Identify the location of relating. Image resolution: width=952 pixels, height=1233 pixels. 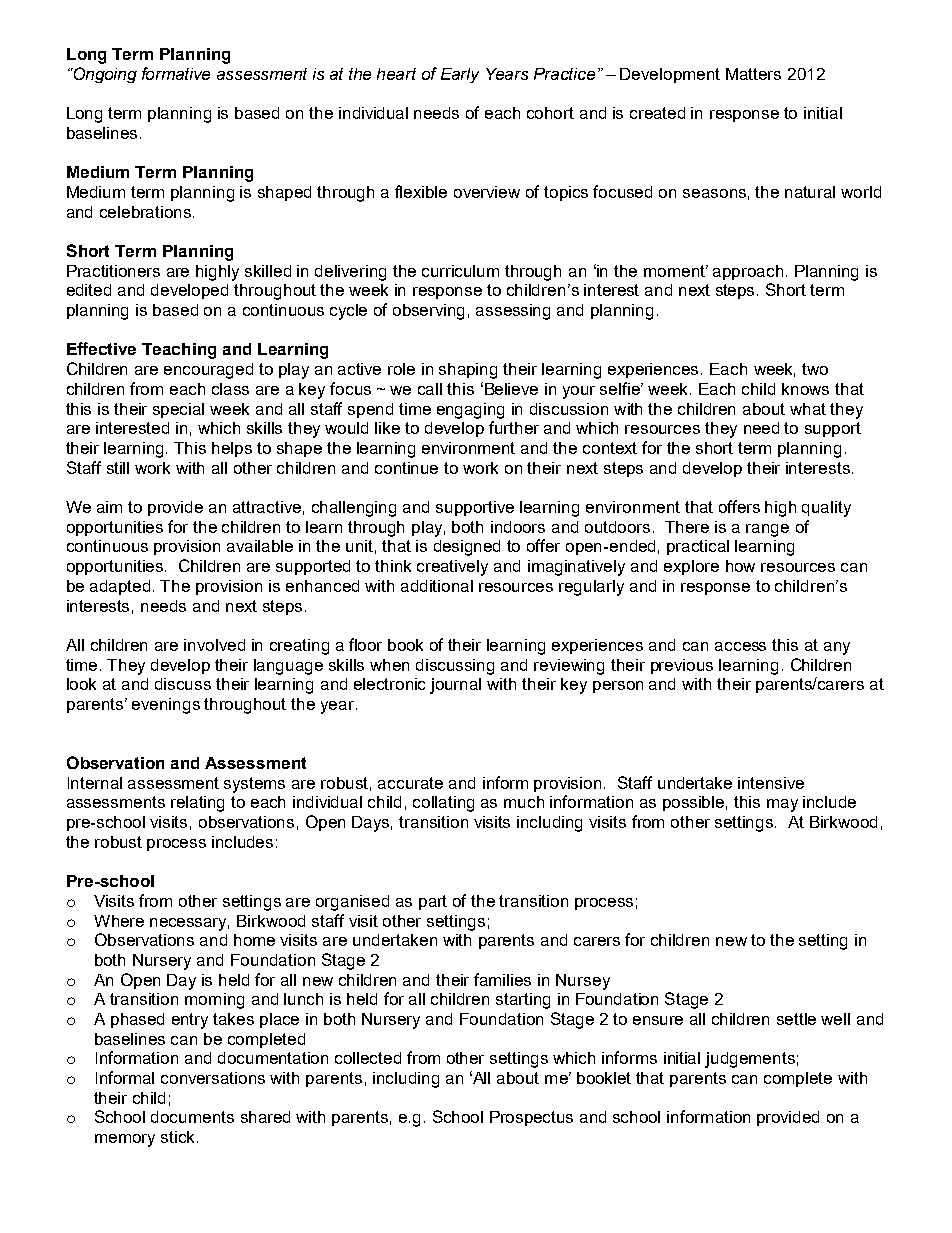
(197, 804).
